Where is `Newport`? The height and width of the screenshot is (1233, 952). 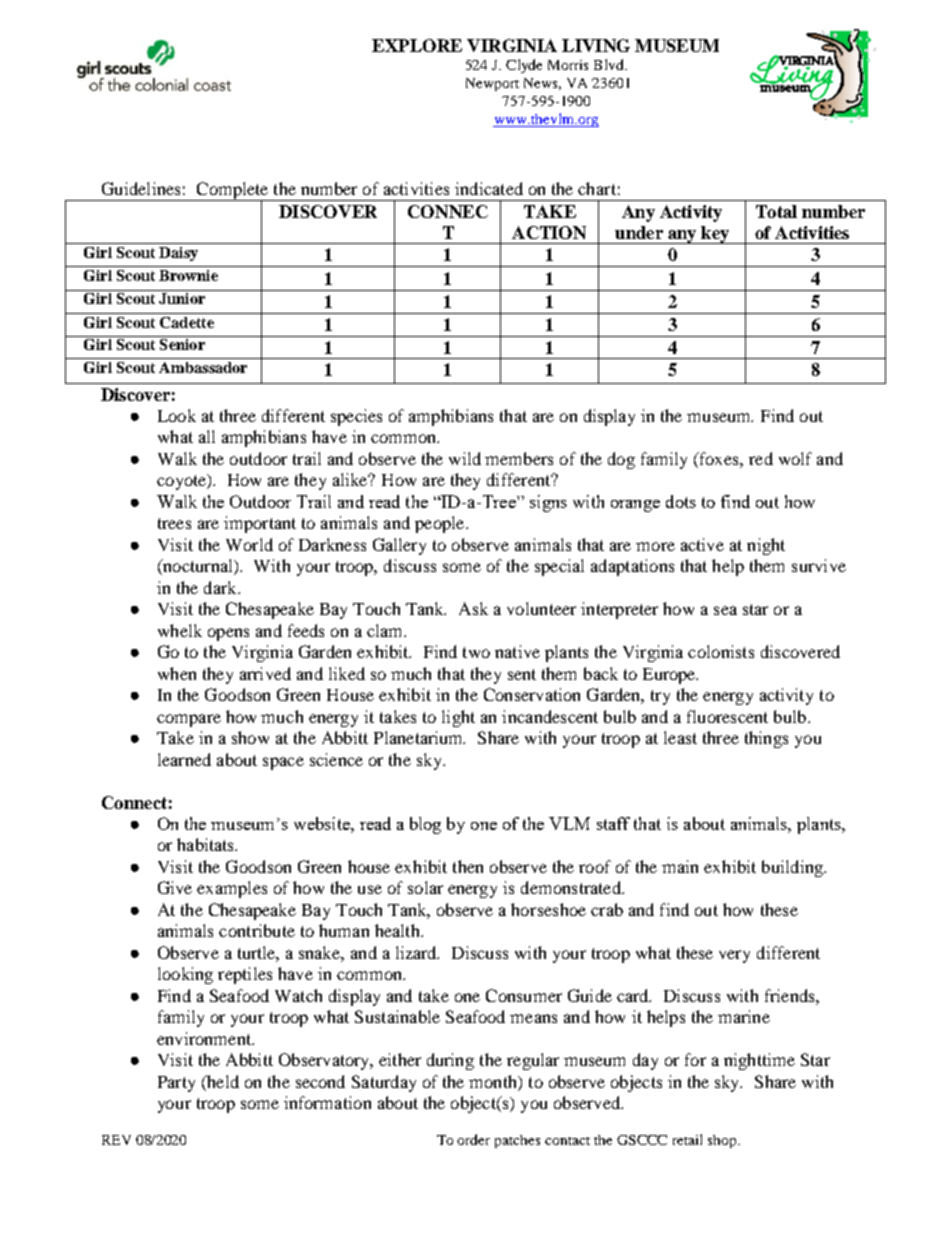 Newport is located at coordinates (492, 84).
